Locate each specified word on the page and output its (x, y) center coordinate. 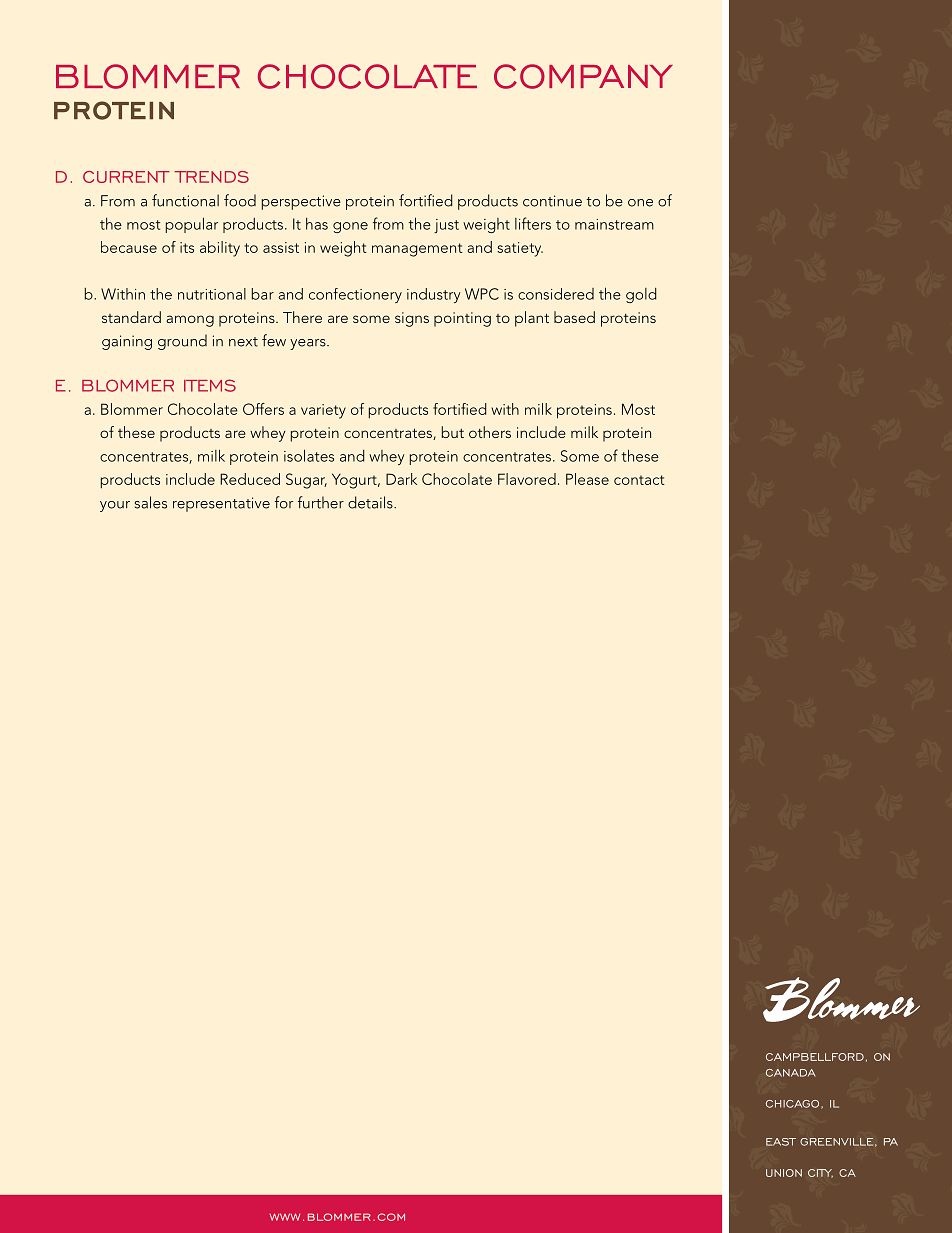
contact (639, 480)
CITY (820, 1173)
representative (221, 504)
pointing (462, 319)
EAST (781, 1142)
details (371, 502)
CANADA (791, 1073)
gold (641, 295)
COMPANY (583, 76)
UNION (784, 1173)
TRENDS (211, 177)
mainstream (614, 224)
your (115, 506)
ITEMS (210, 385)
